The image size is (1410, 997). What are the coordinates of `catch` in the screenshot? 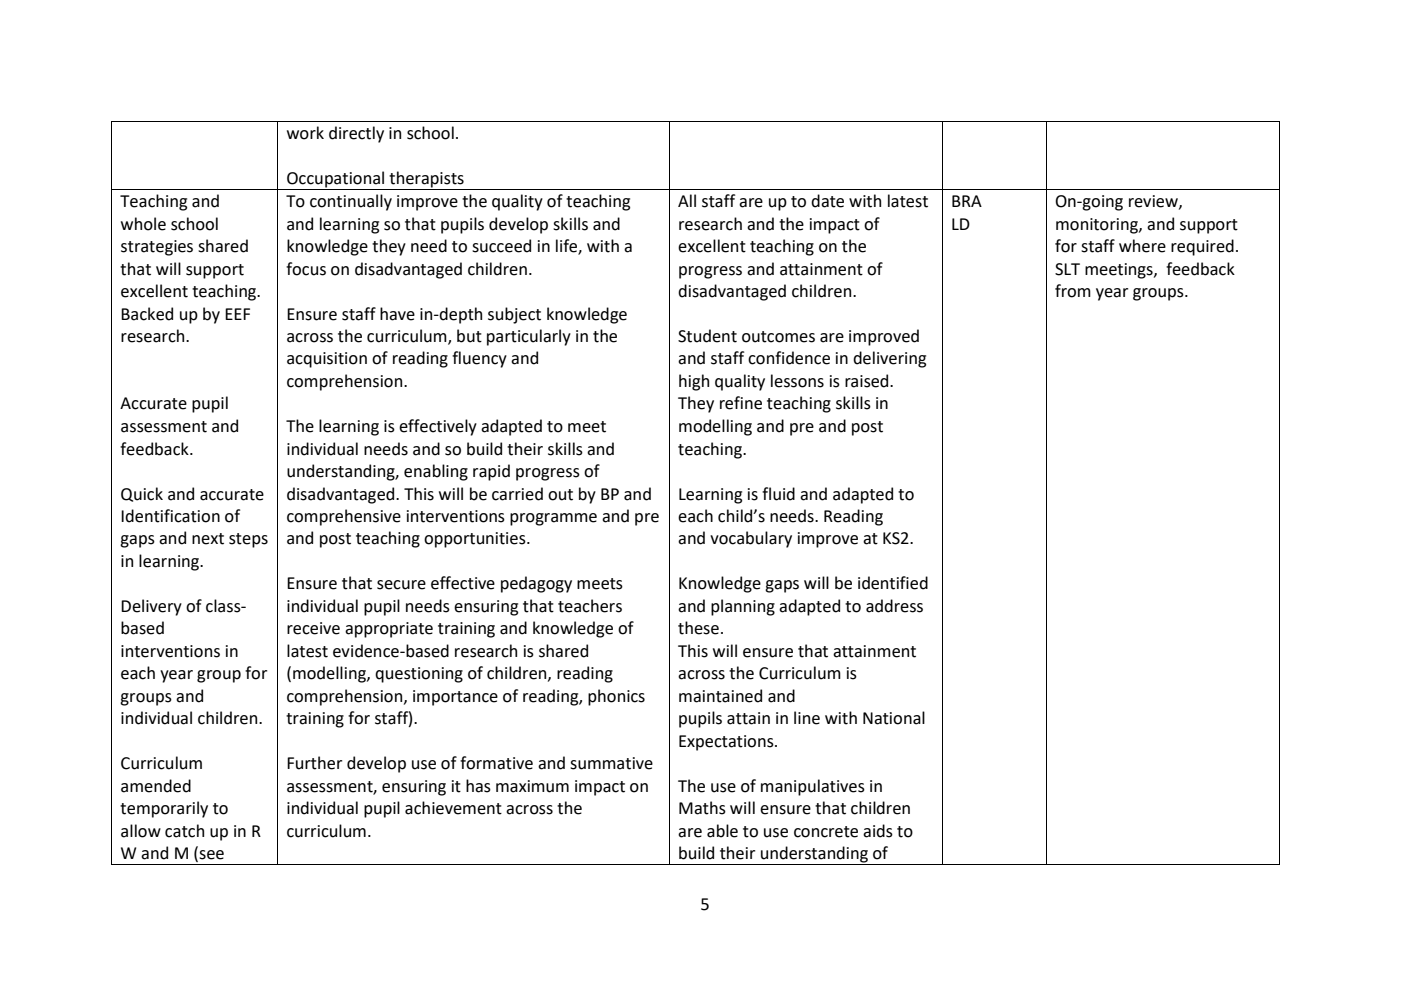 It's located at (184, 831).
